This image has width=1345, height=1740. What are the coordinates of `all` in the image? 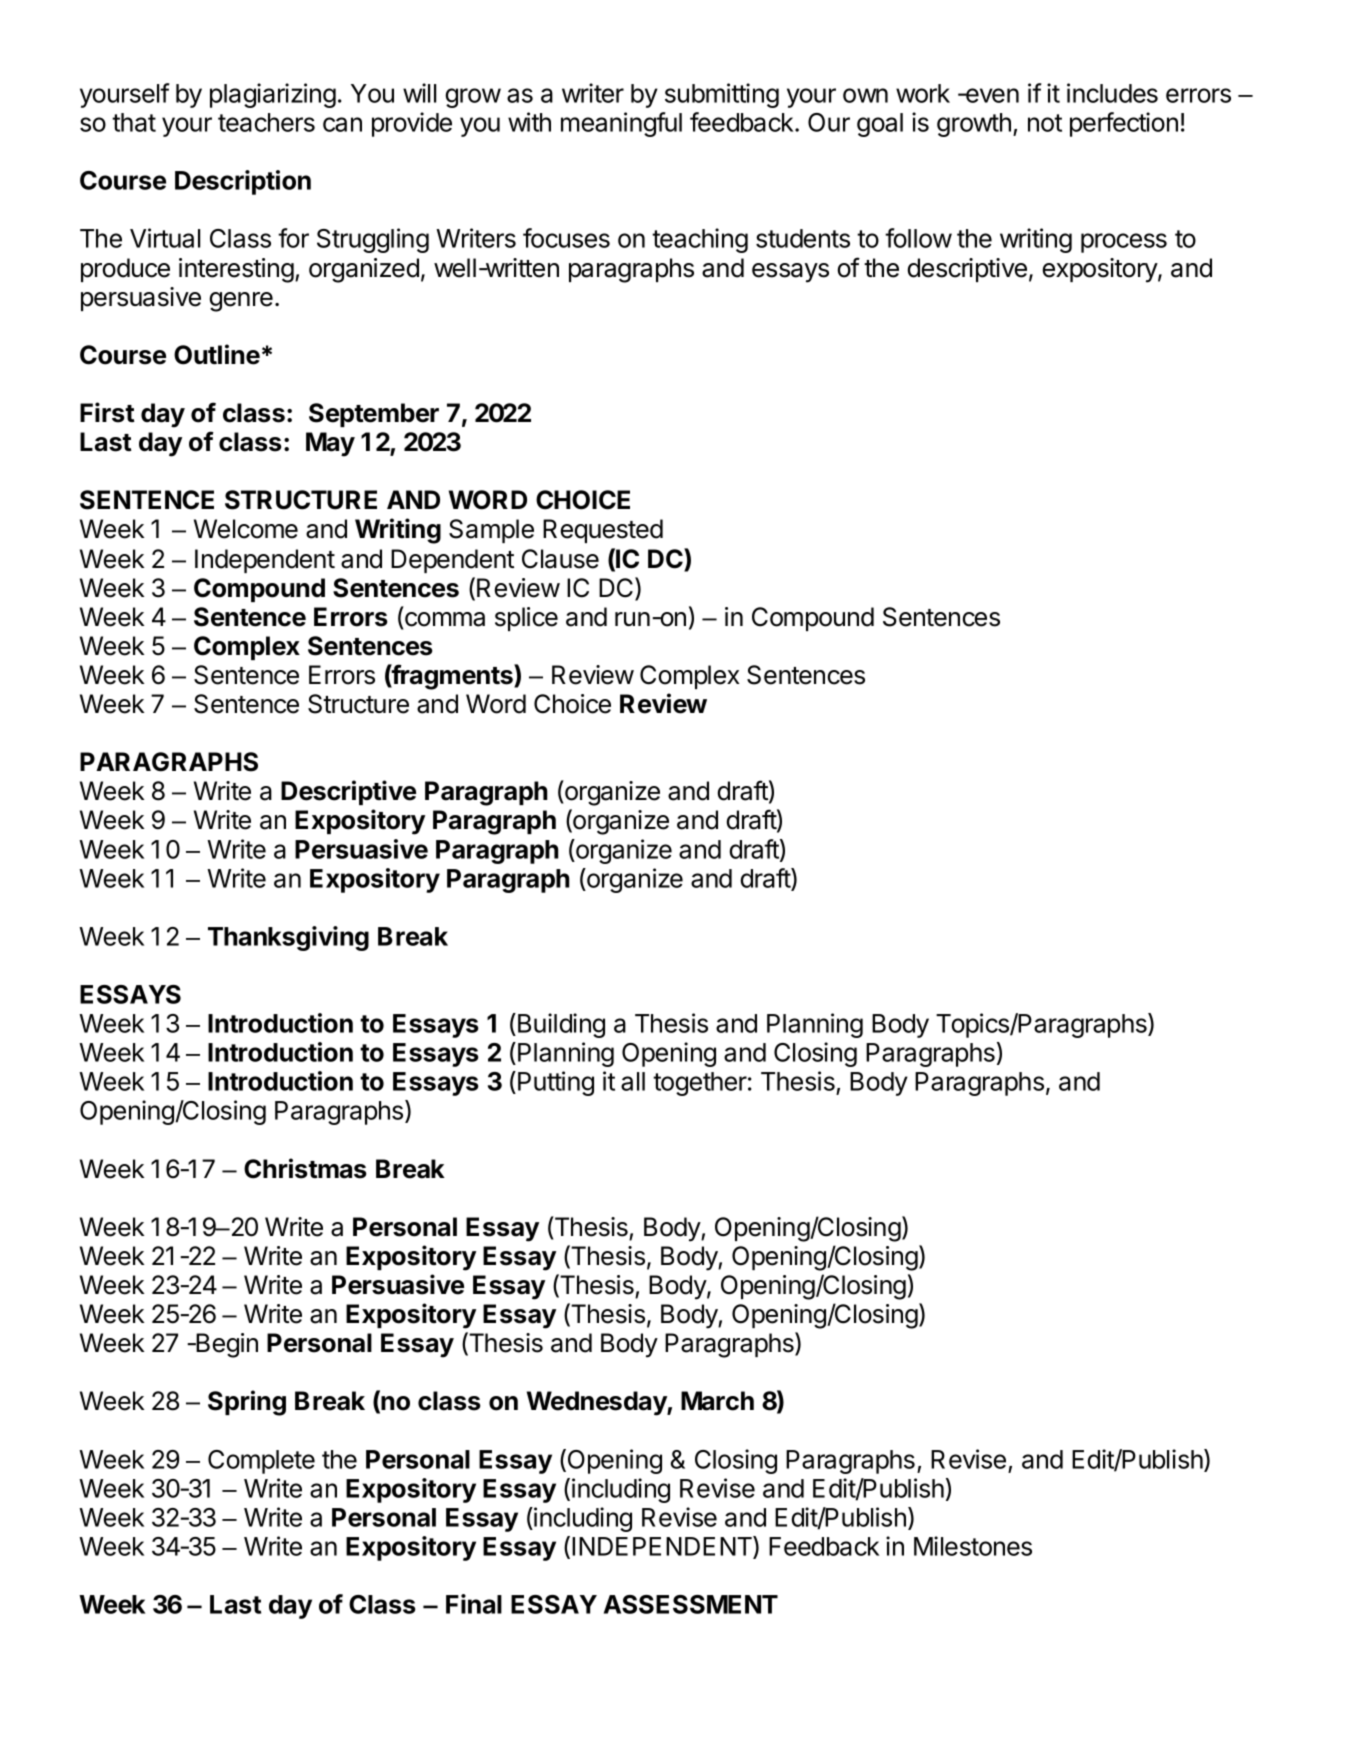 It's located at (633, 1081).
